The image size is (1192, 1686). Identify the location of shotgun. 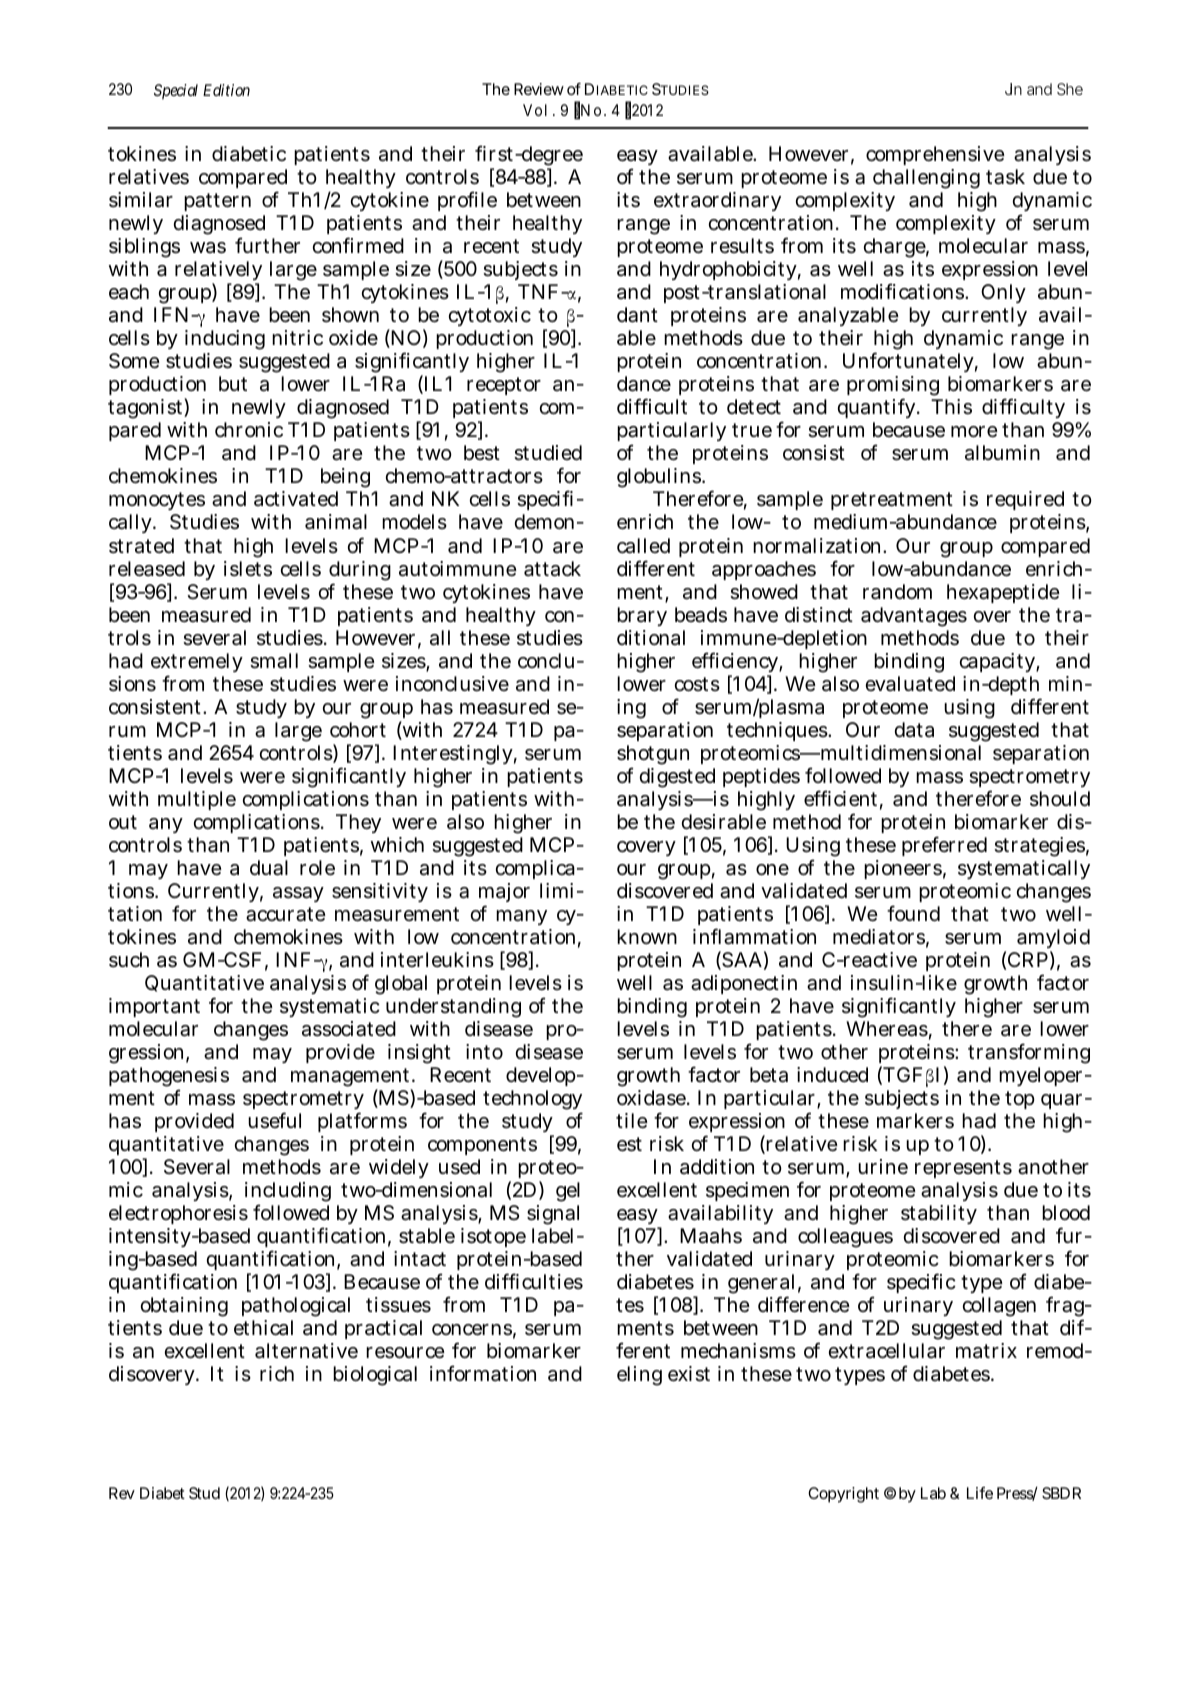
(653, 756).
